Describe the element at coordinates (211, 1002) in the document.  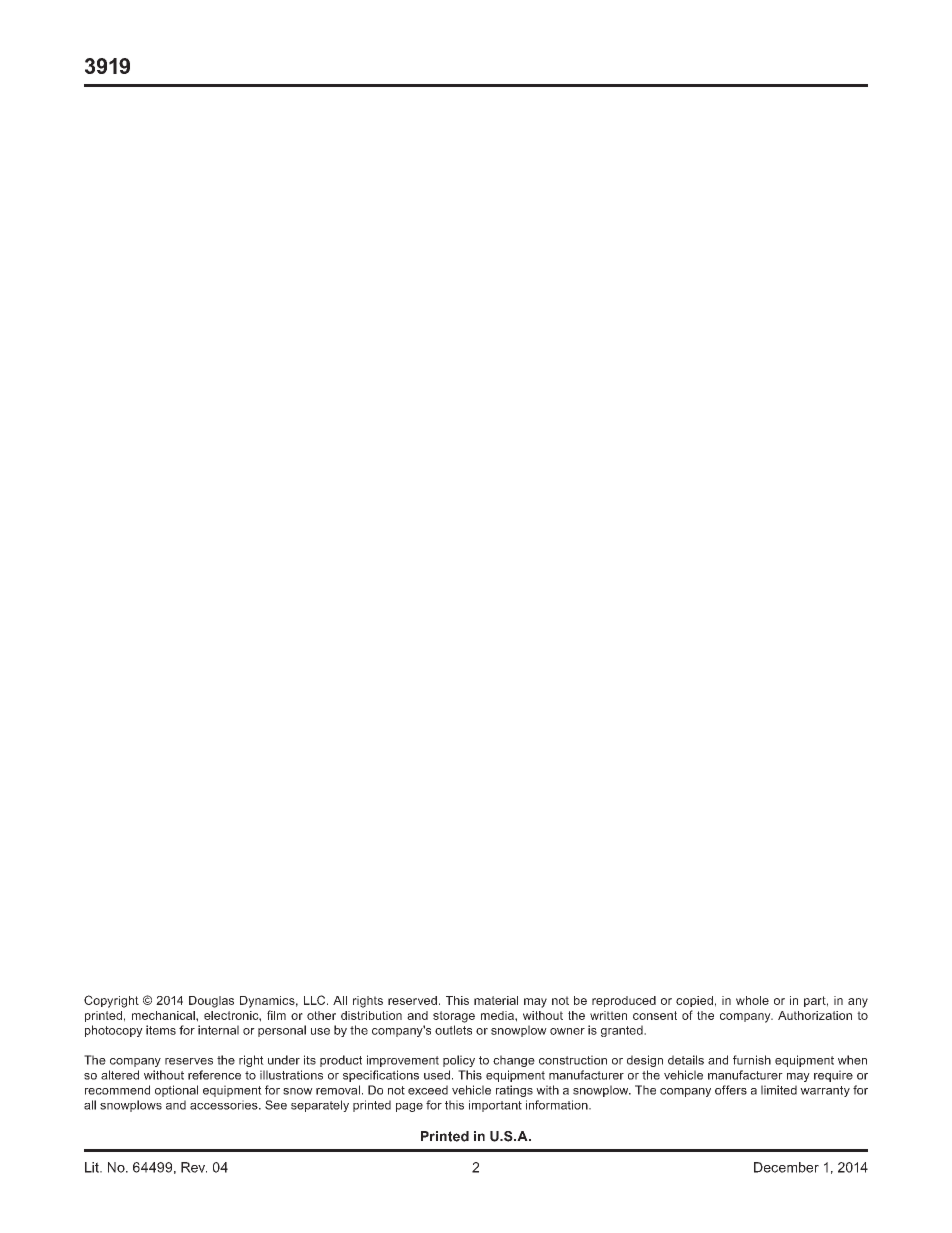
I see `Douglas` at that location.
